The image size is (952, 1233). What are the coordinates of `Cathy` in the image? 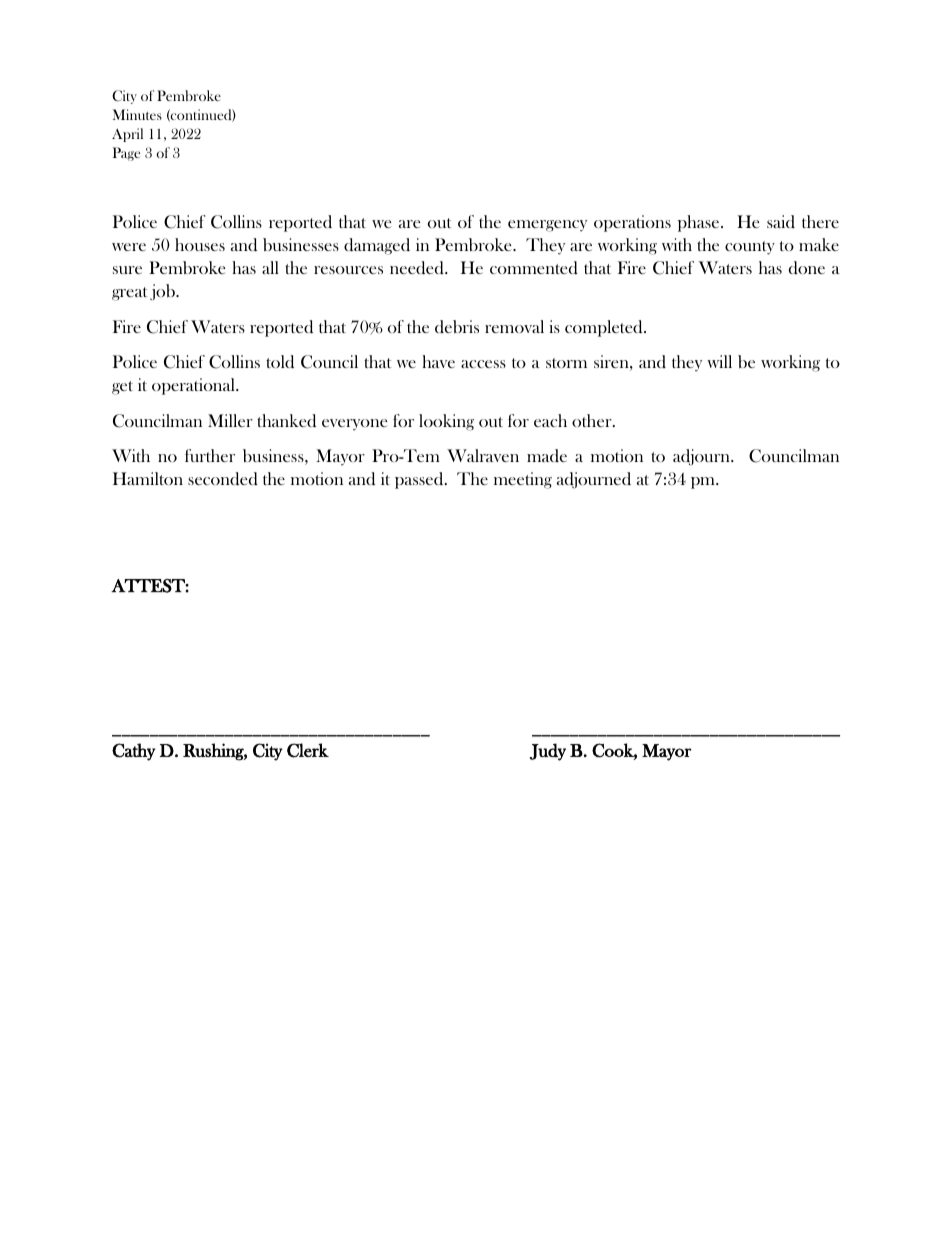 It's located at (133, 752).
